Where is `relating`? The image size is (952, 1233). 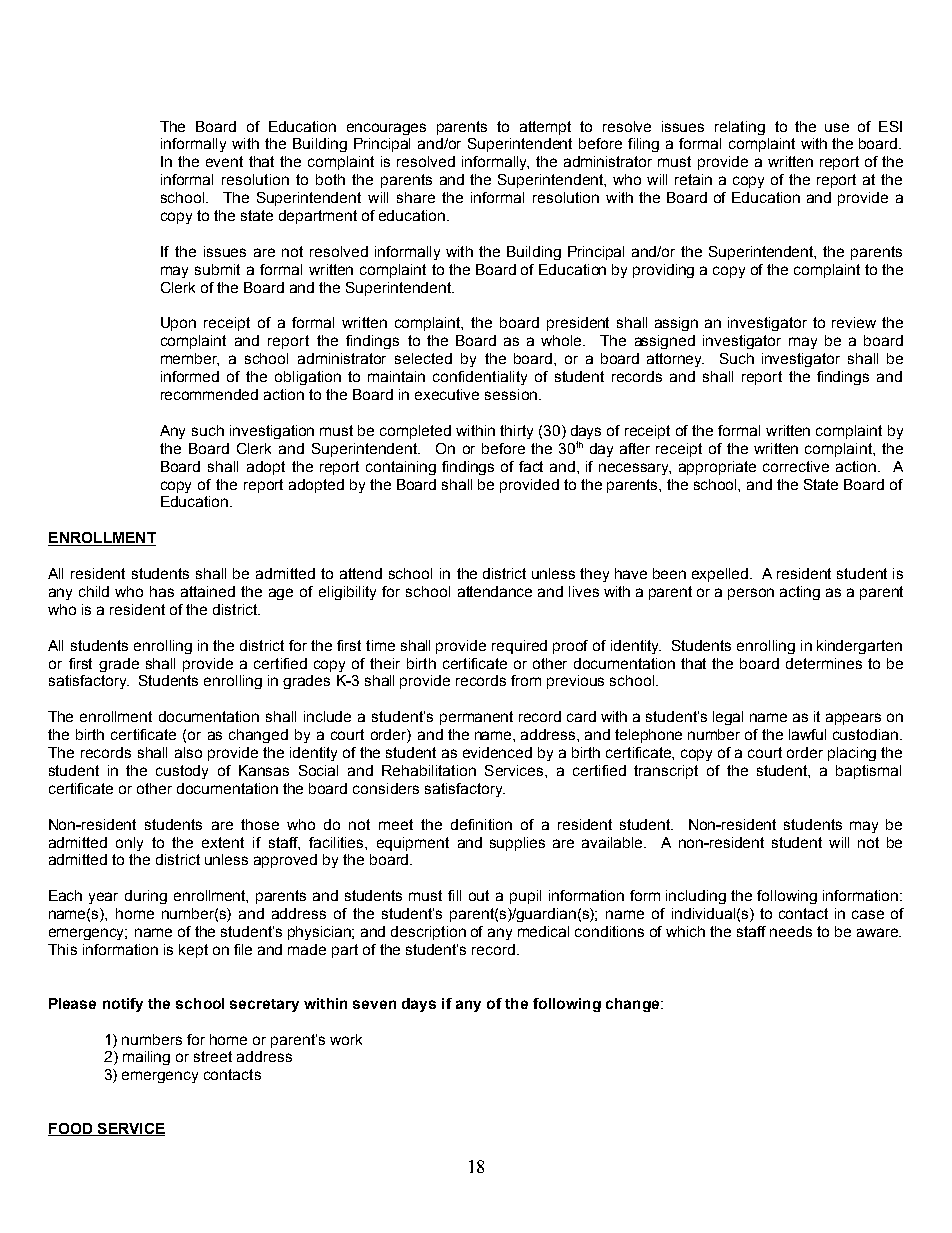 relating is located at coordinates (740, 128).
